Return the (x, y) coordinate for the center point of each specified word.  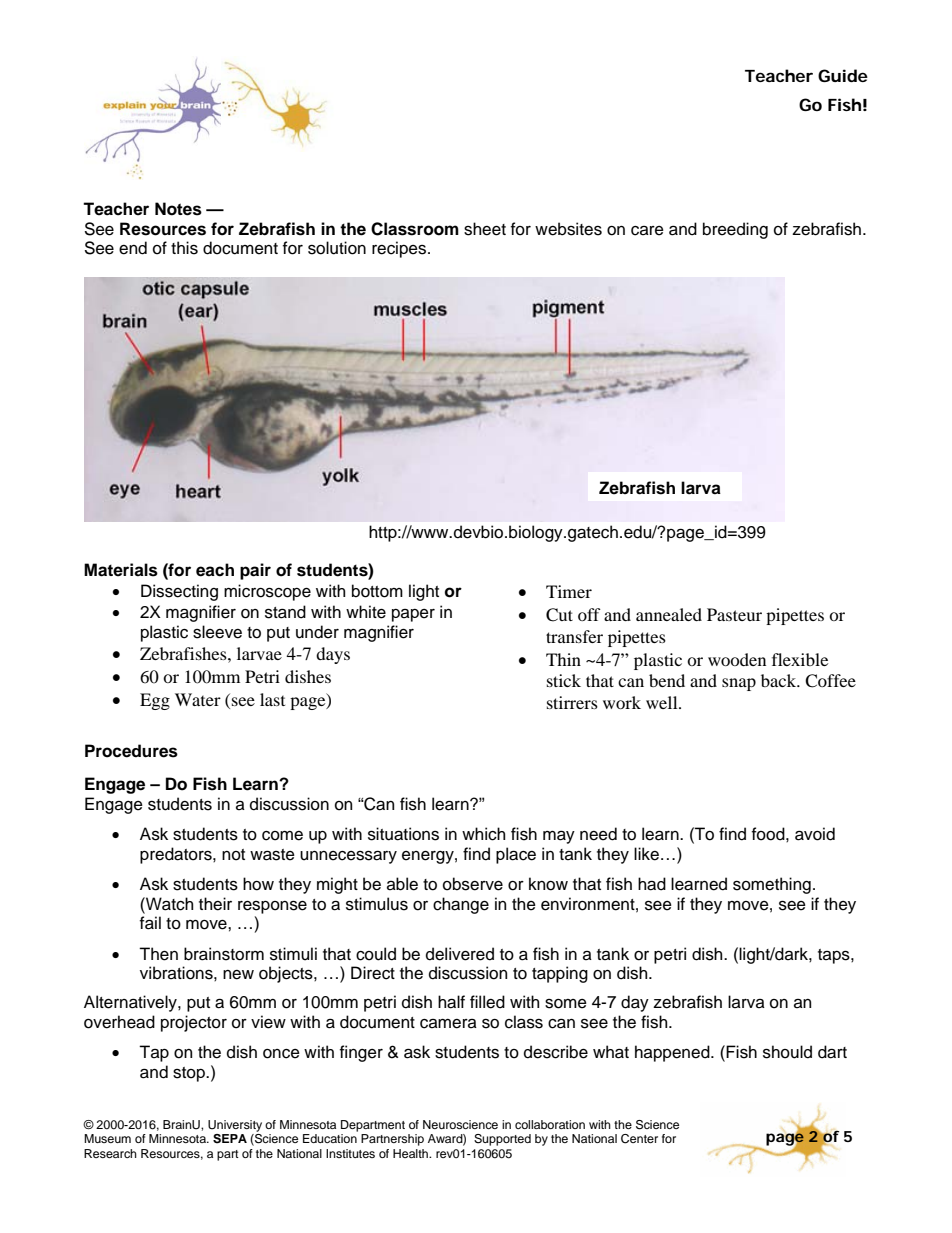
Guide (843, 75)
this (184, 248)
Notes (178, 209)
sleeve (217, 632)
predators (177, 855)
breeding (735, 230)
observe (473, 884)
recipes (400, 249)
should (787, 1052)
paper (413, 615)
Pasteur (734, 614)
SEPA (230, 1139)
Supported (502, 1140)
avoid (815, 834)
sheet (485, 229)
